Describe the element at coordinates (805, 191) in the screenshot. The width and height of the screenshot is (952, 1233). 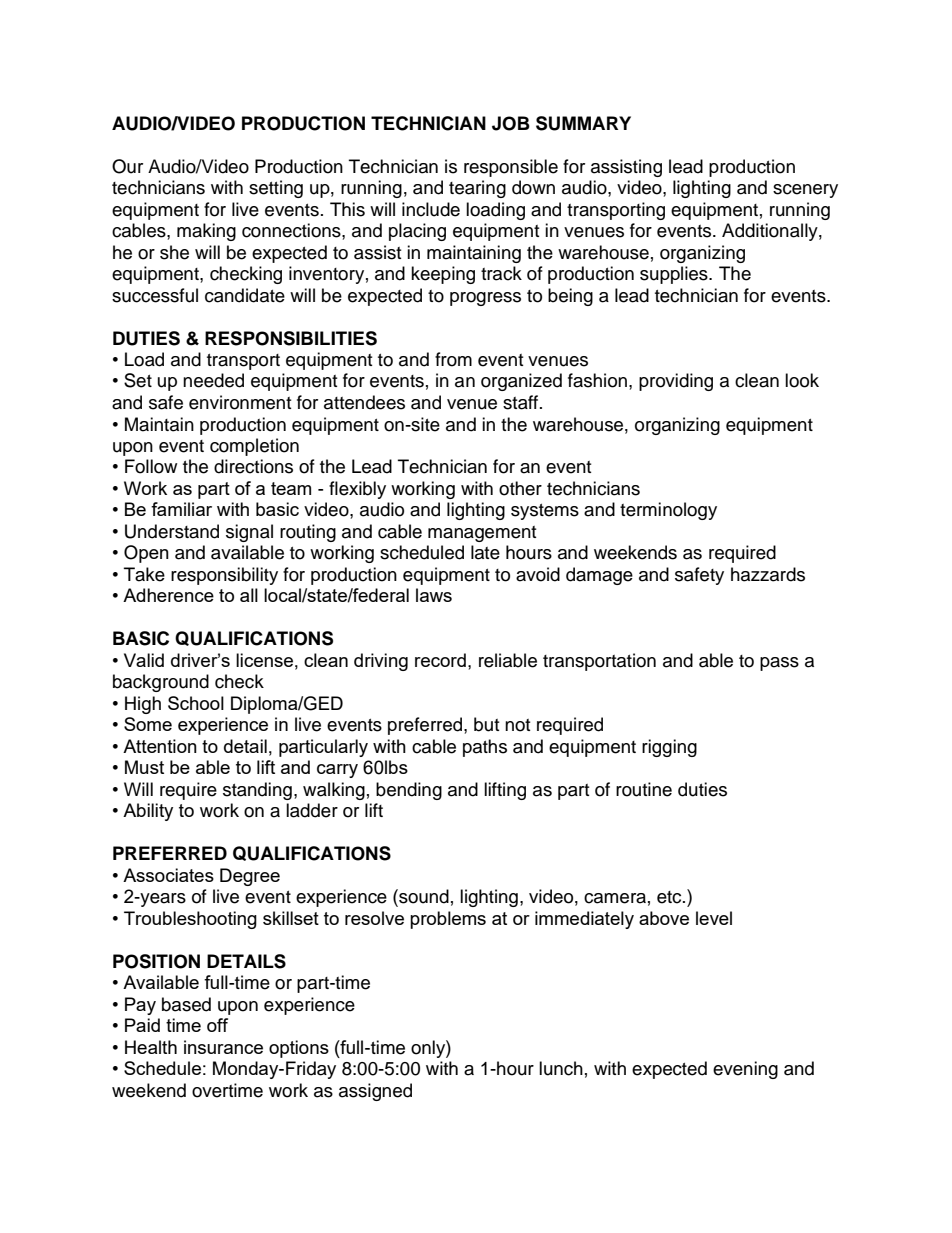
I see `scenery` at that location.
